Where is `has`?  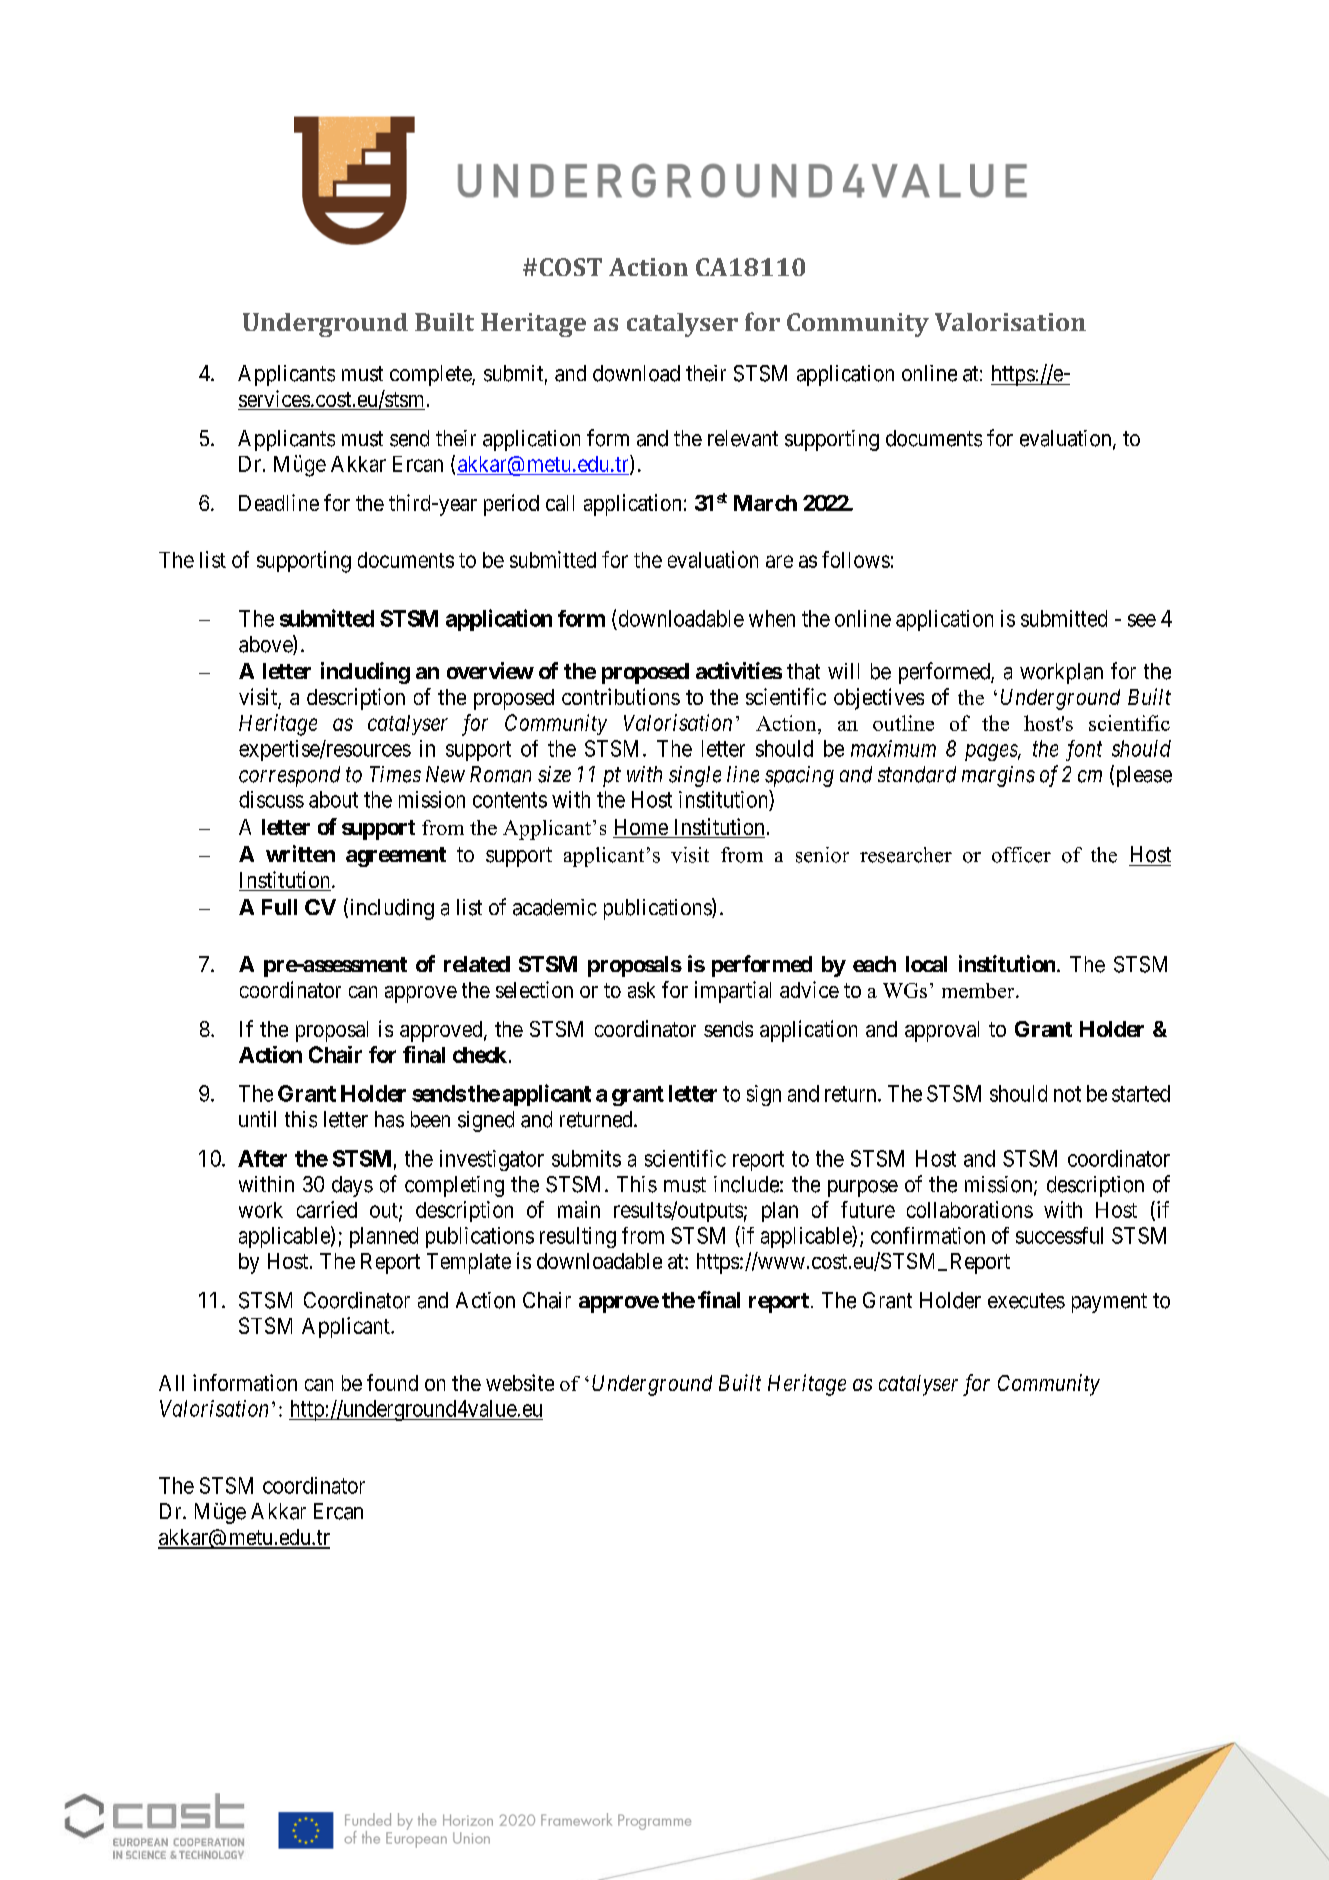 has is located at coordinates (389, 1119).
